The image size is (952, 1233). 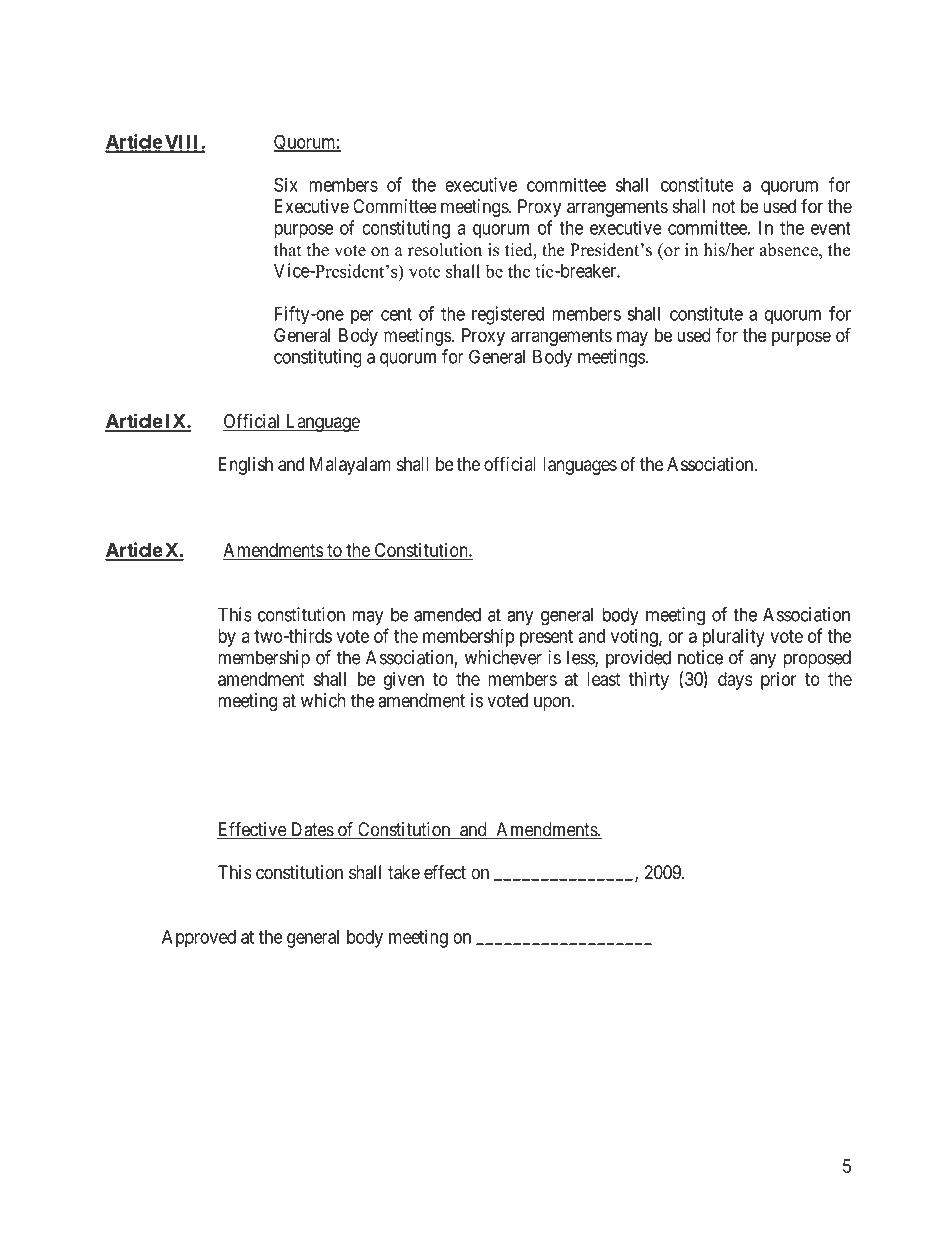 What do you see at coordinates (445, 250) in the image?
I see `resolution` at bounding box center [445, 250].
